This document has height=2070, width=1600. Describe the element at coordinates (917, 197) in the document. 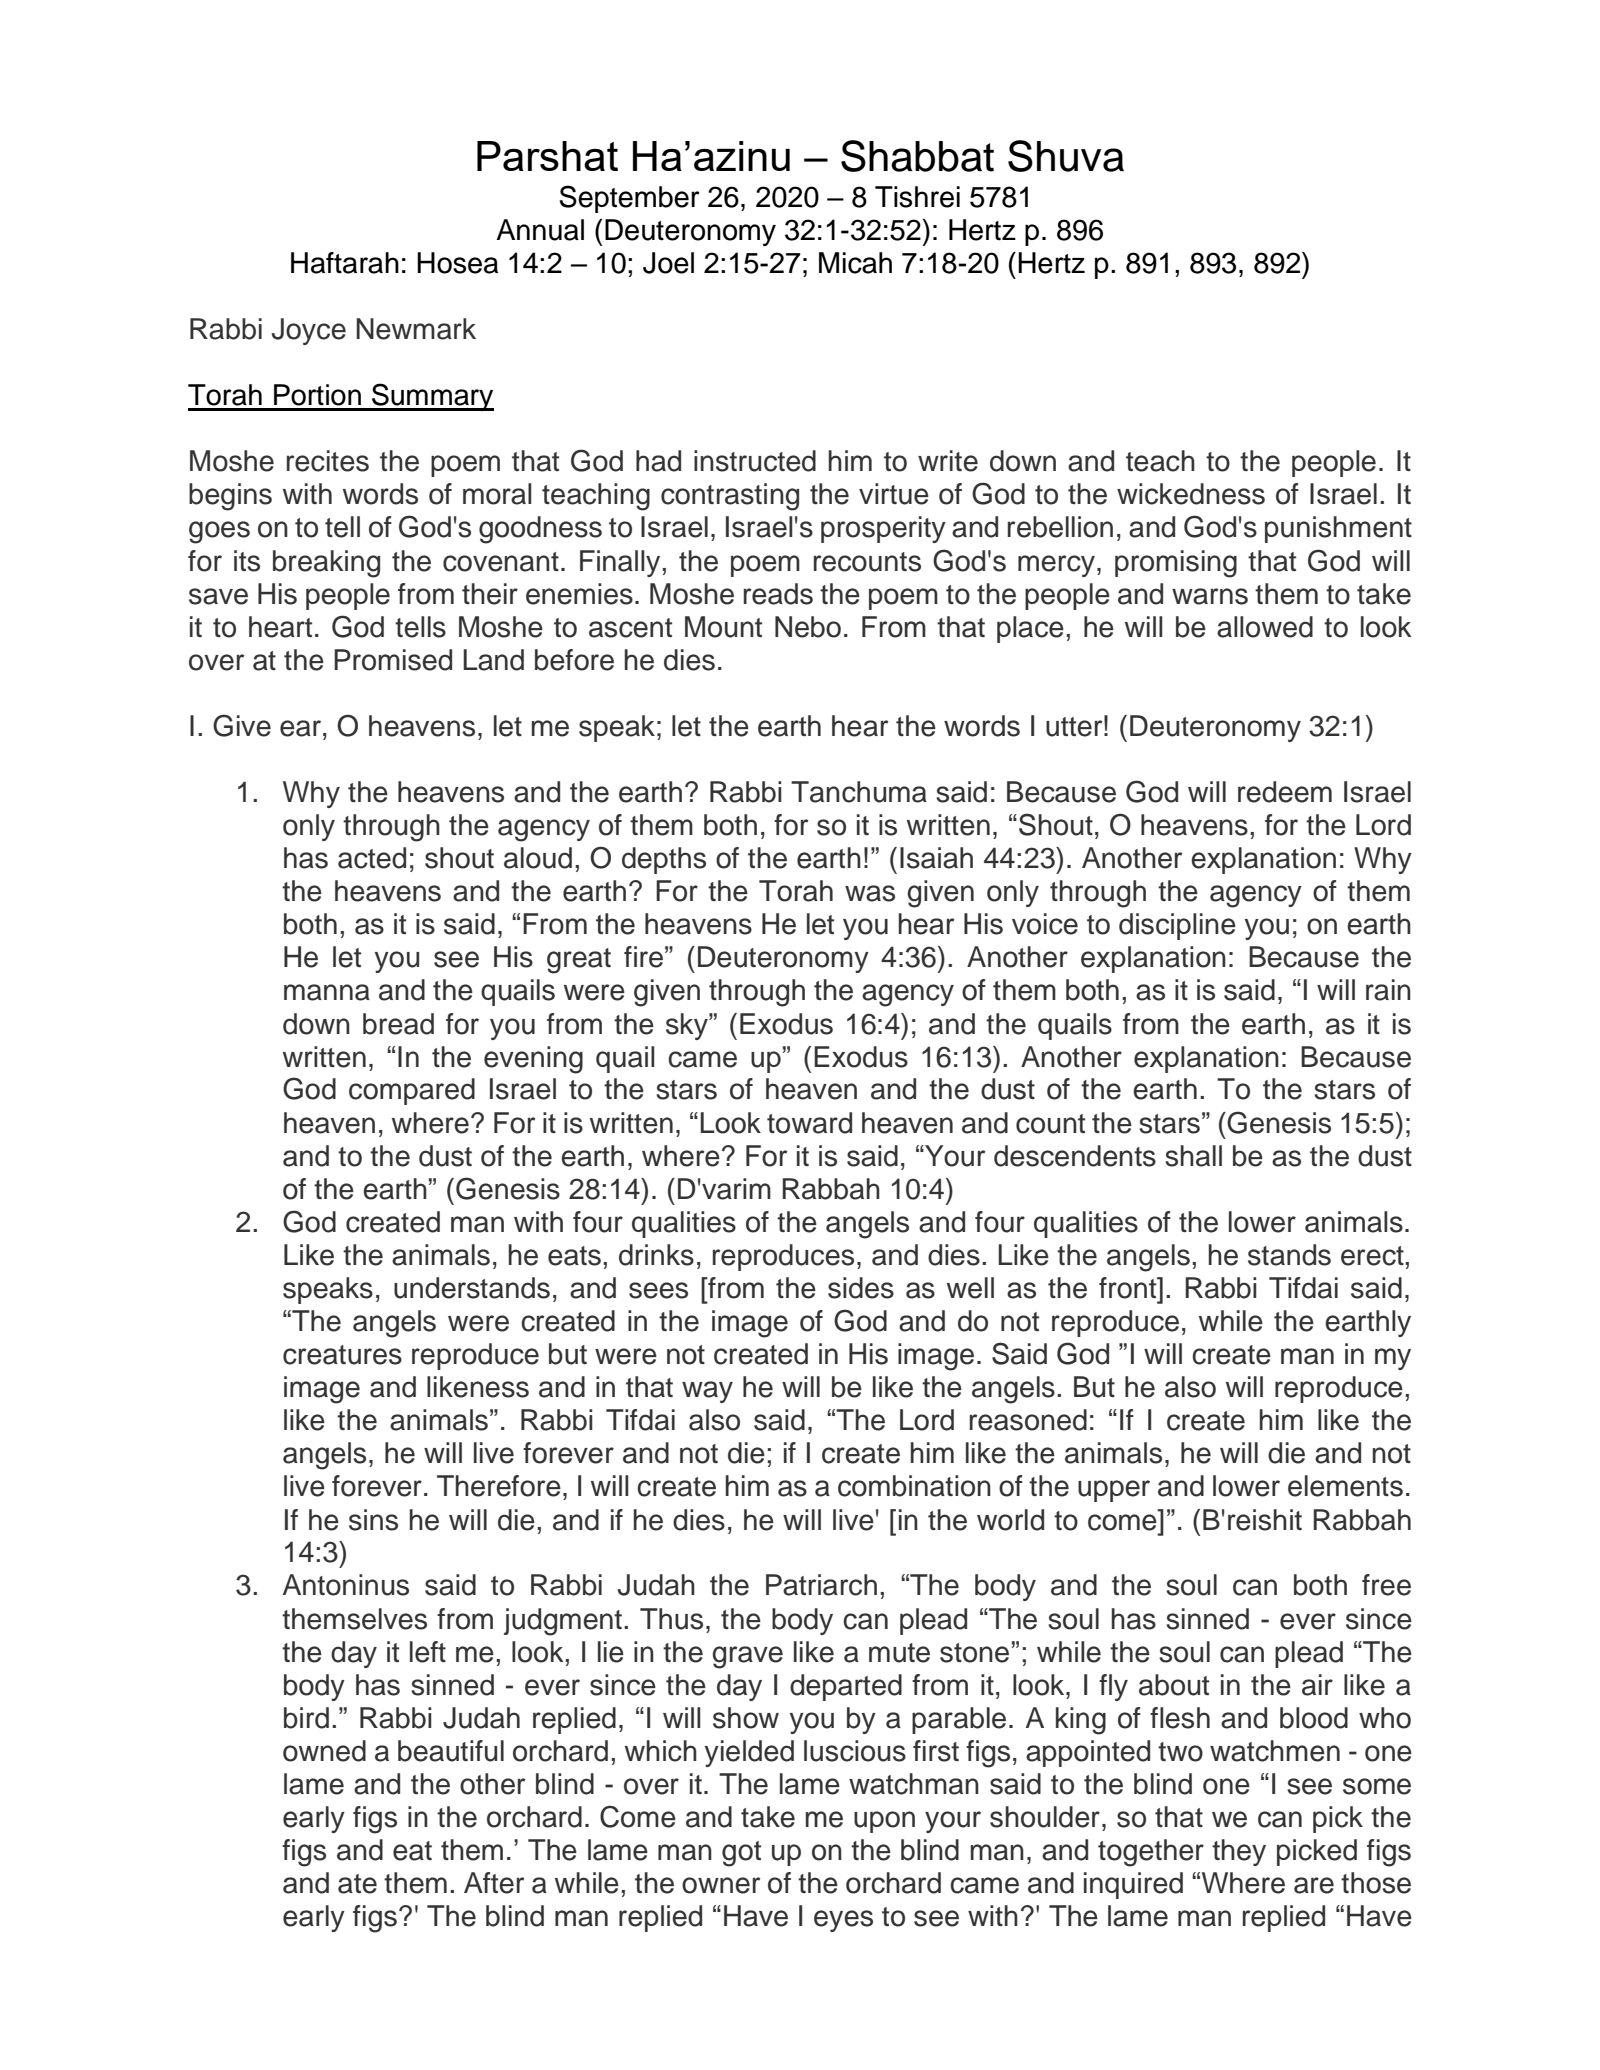

I see `Tishrei` at that location.
